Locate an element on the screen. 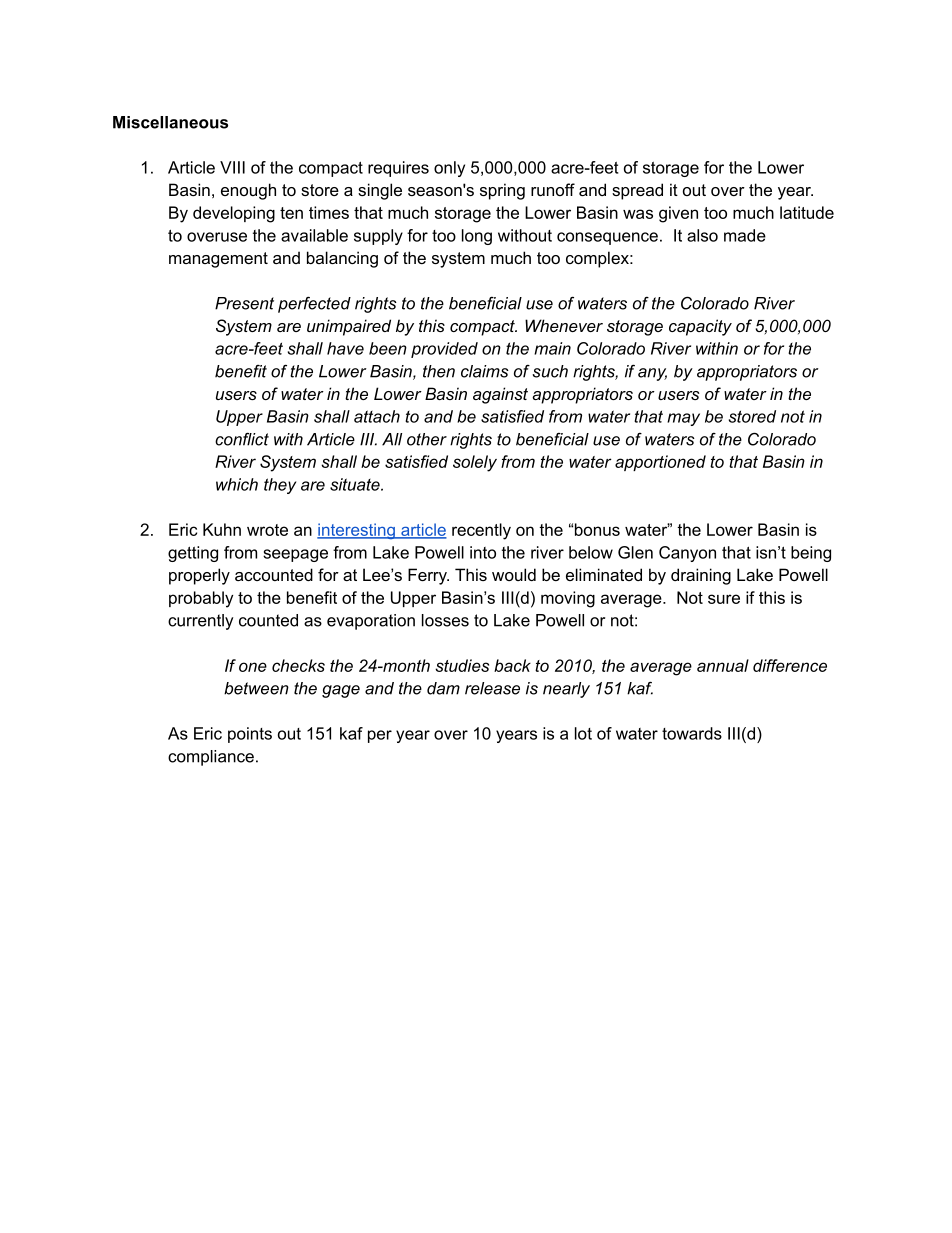  Whenever is located at coordinates (564, 325).
